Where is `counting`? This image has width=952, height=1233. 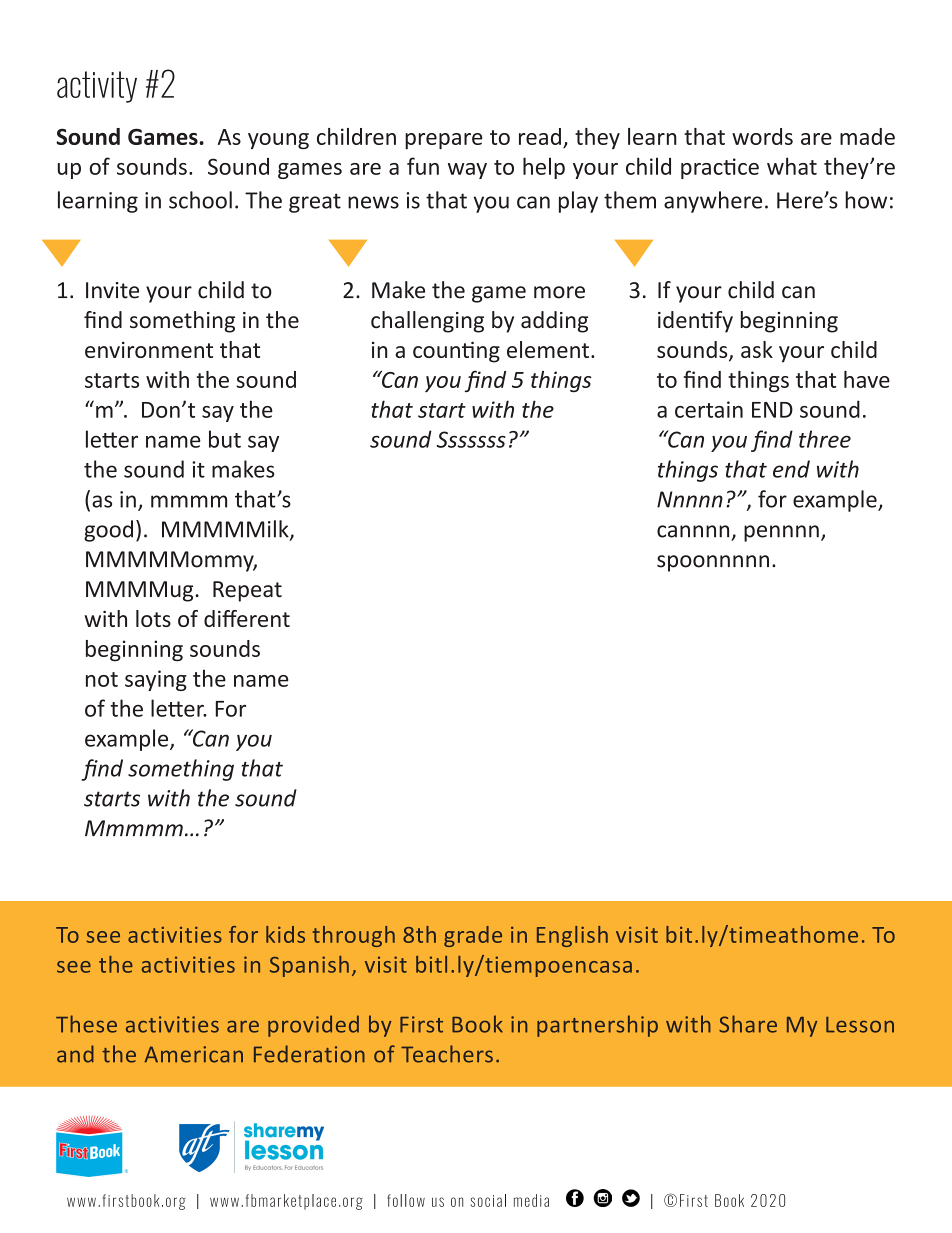
counting is located at coordinates (456, 352).
